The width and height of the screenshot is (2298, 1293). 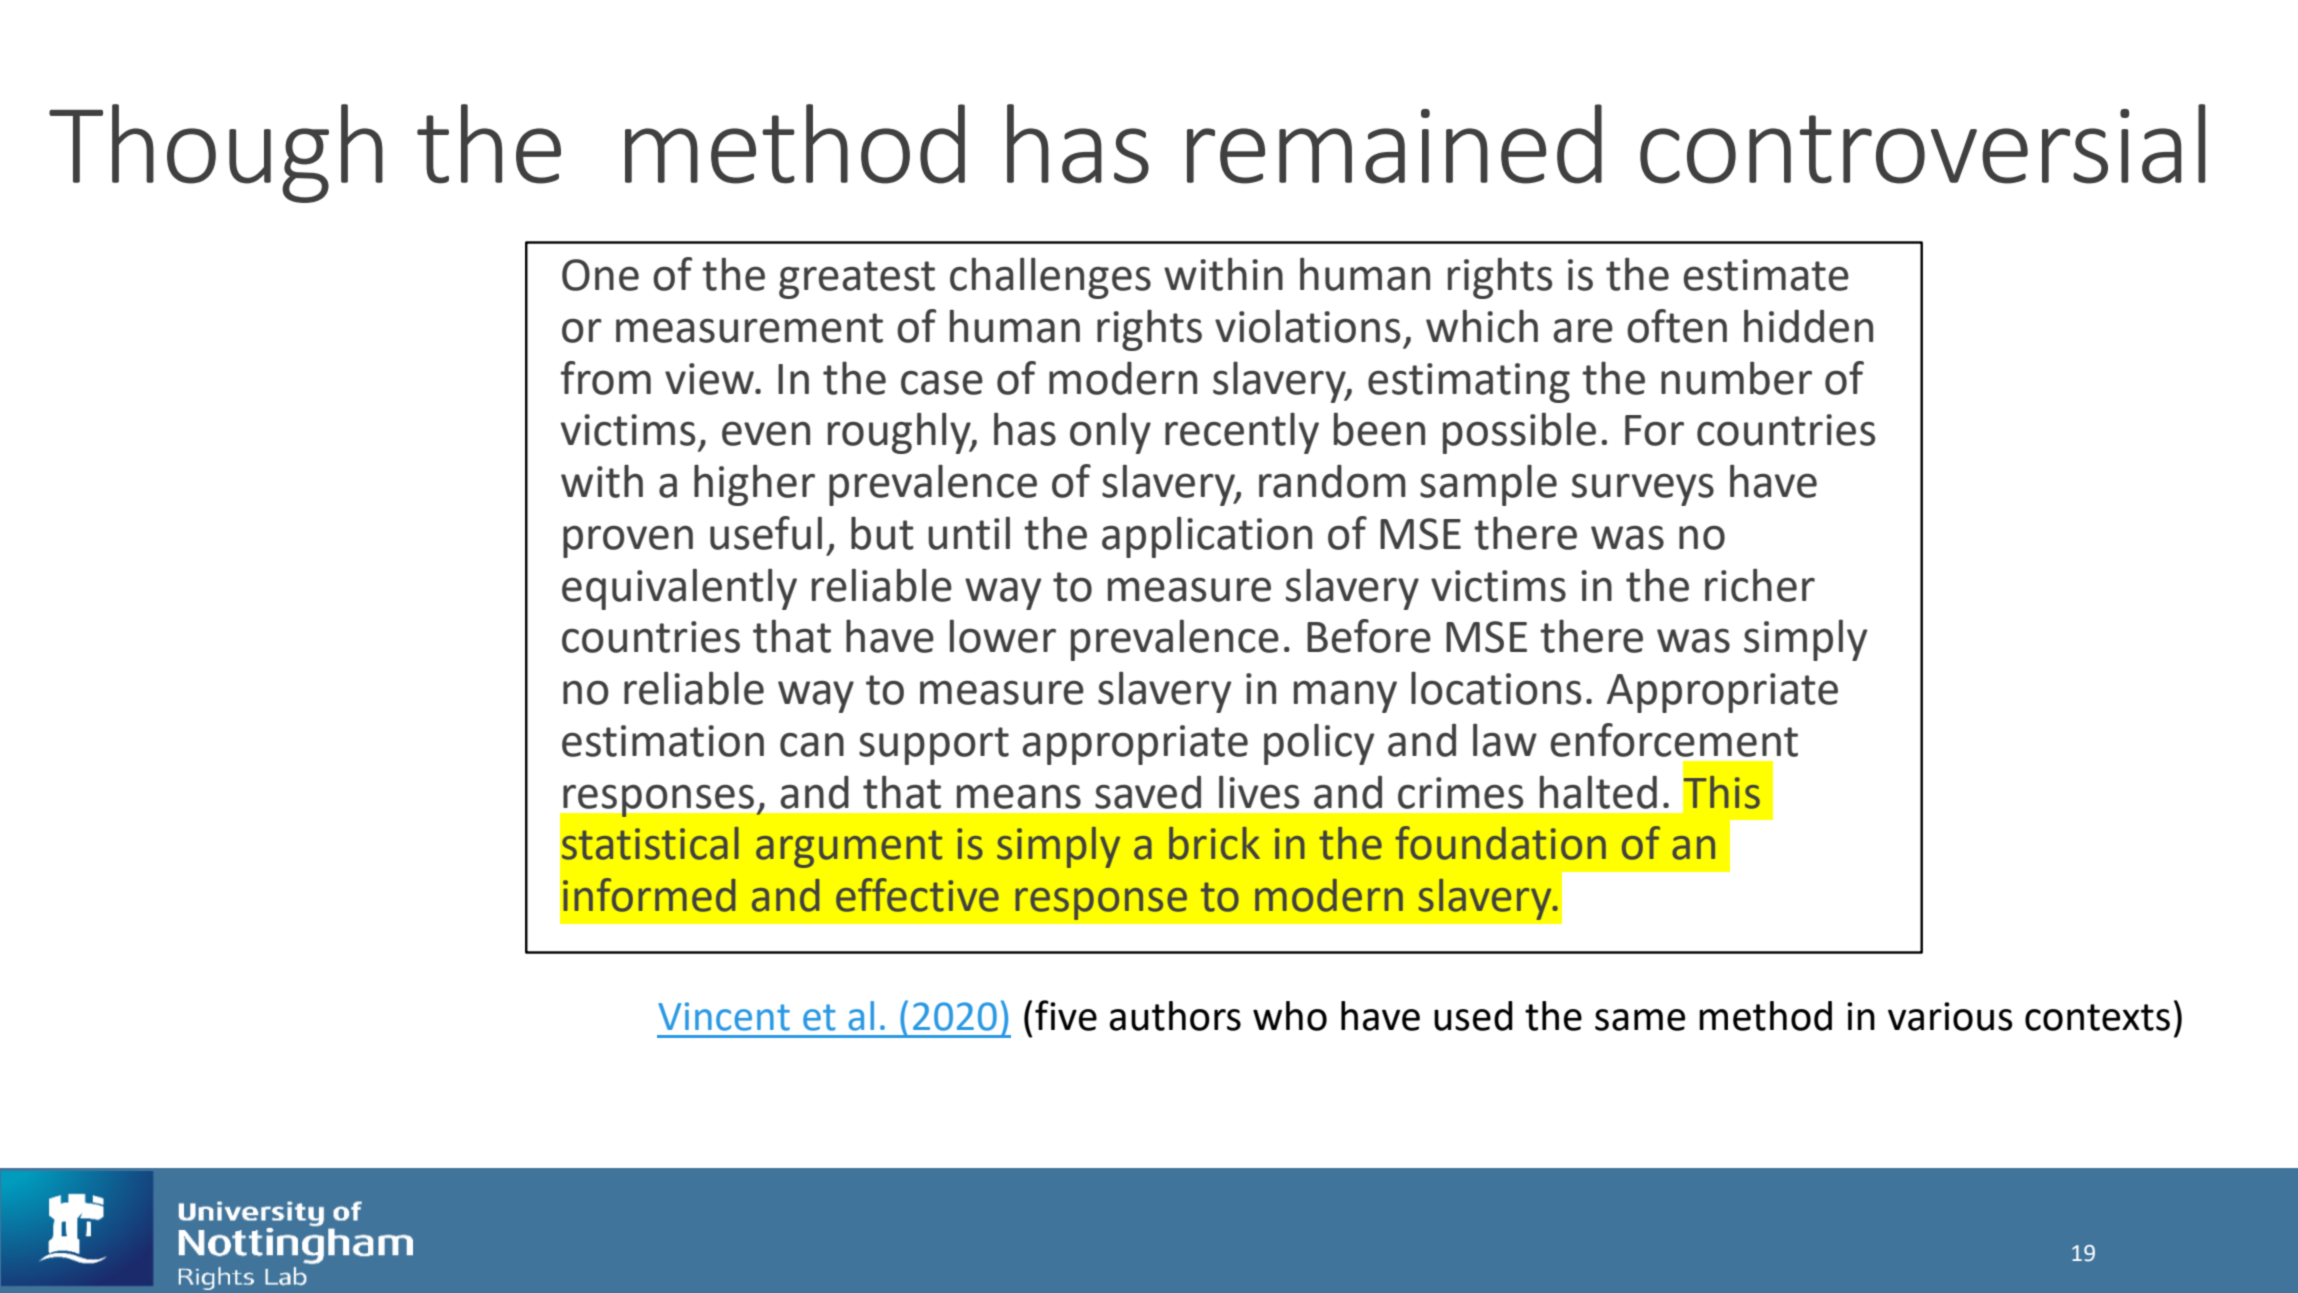 I want to click on surveys, so click(x=1643, y=489).
